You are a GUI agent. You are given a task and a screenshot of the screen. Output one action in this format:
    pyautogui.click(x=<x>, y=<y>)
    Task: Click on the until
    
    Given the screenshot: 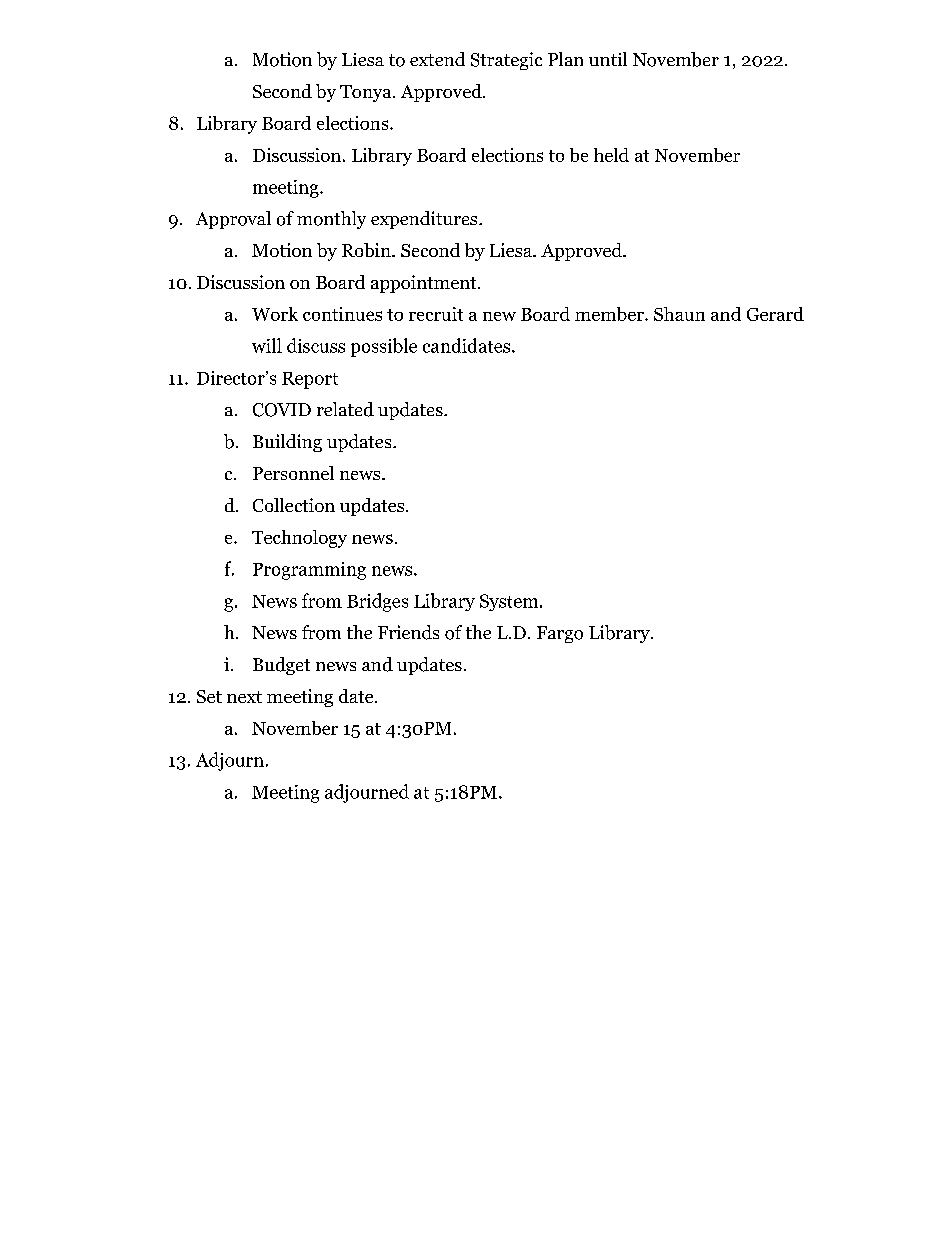 What is the action you would take?
    pyautogui.click(x=608, y=59)
